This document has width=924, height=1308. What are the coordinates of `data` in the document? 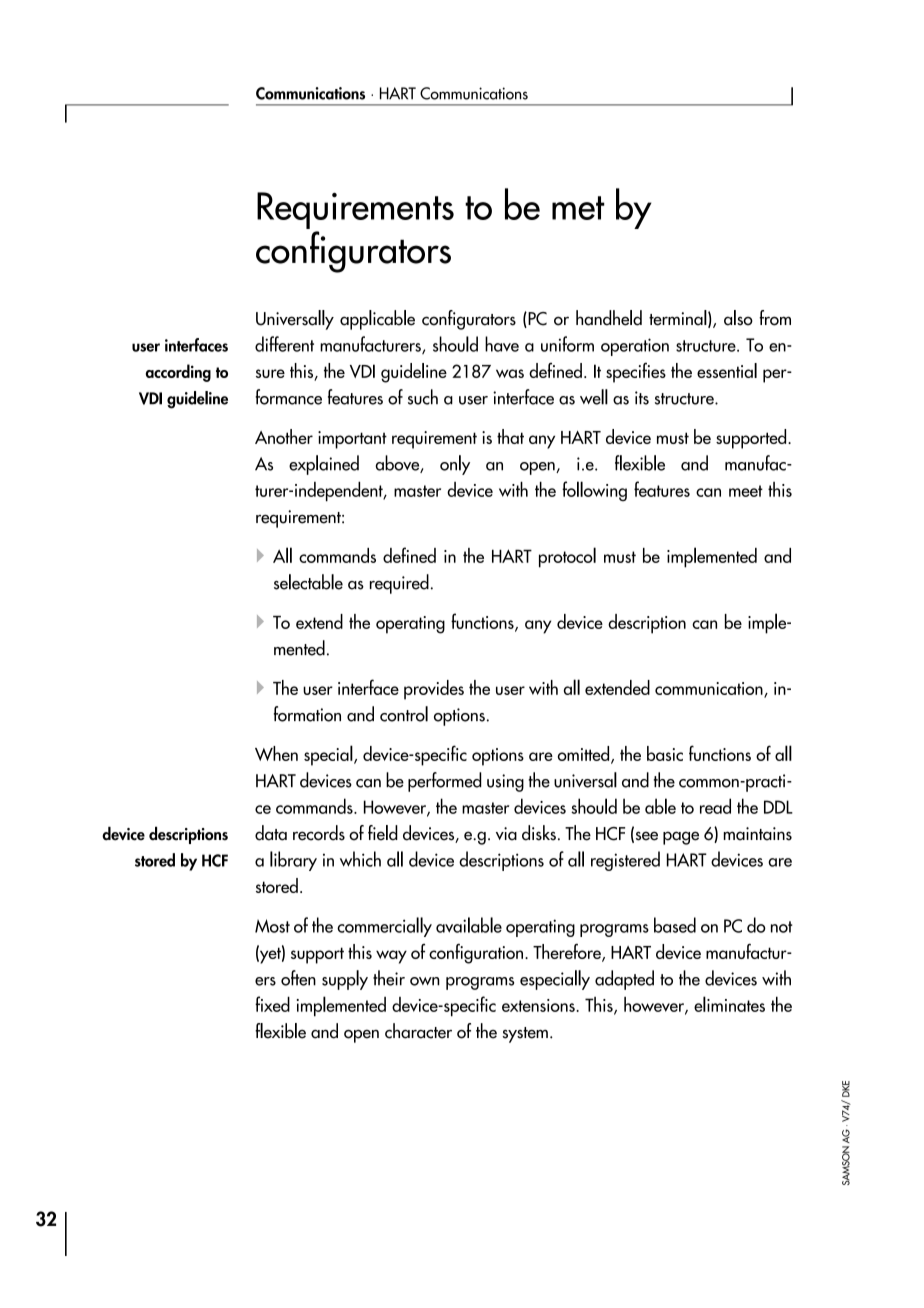 It's located at (271, 833).
